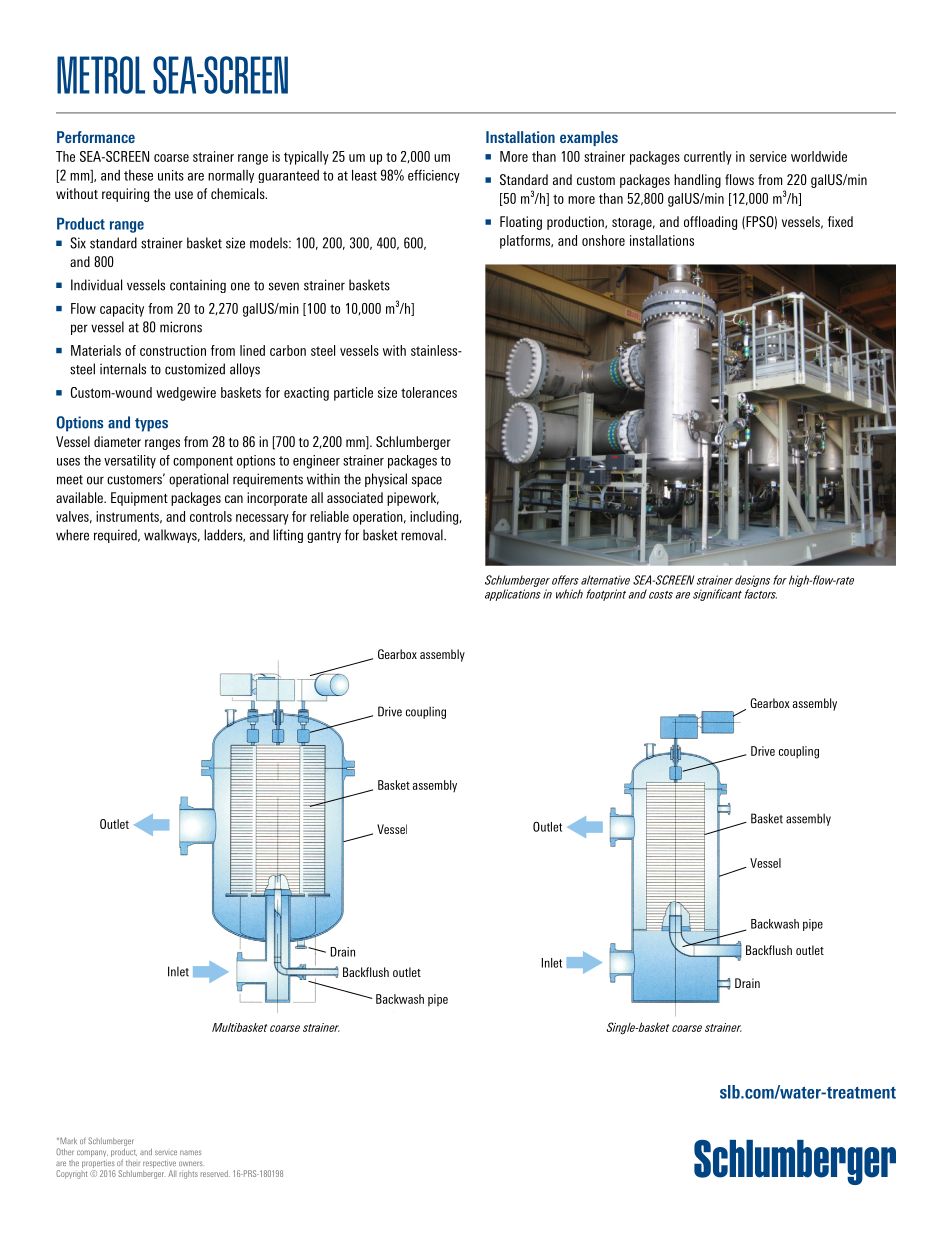  What do you see at coordinates (569, 594) in the screenshot?
I see `which` at bounding box center [569, 594].
